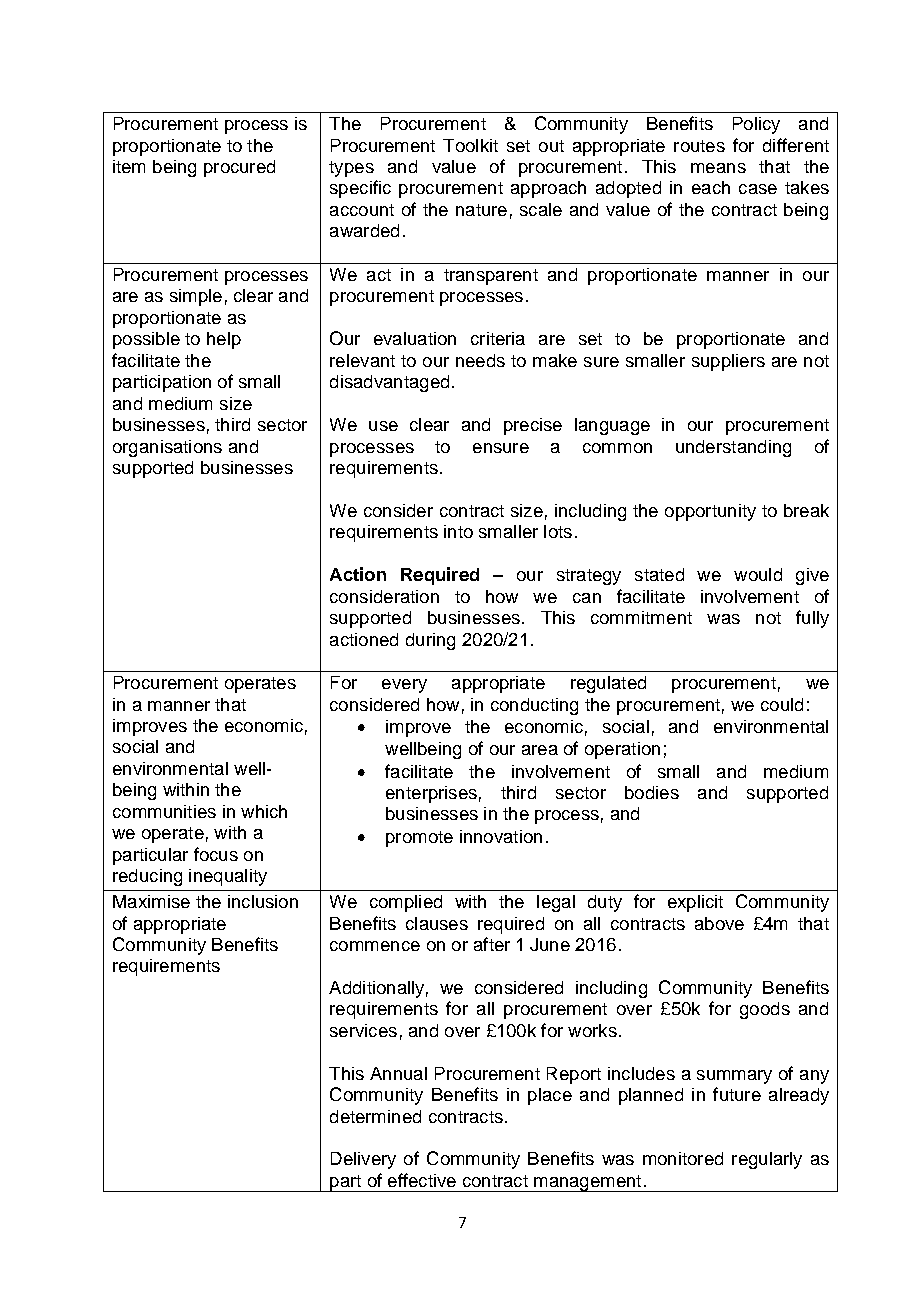  What do you see at coordinates (437, 923) in the document?
I see `clauses` at bounding box center [437, 923].
